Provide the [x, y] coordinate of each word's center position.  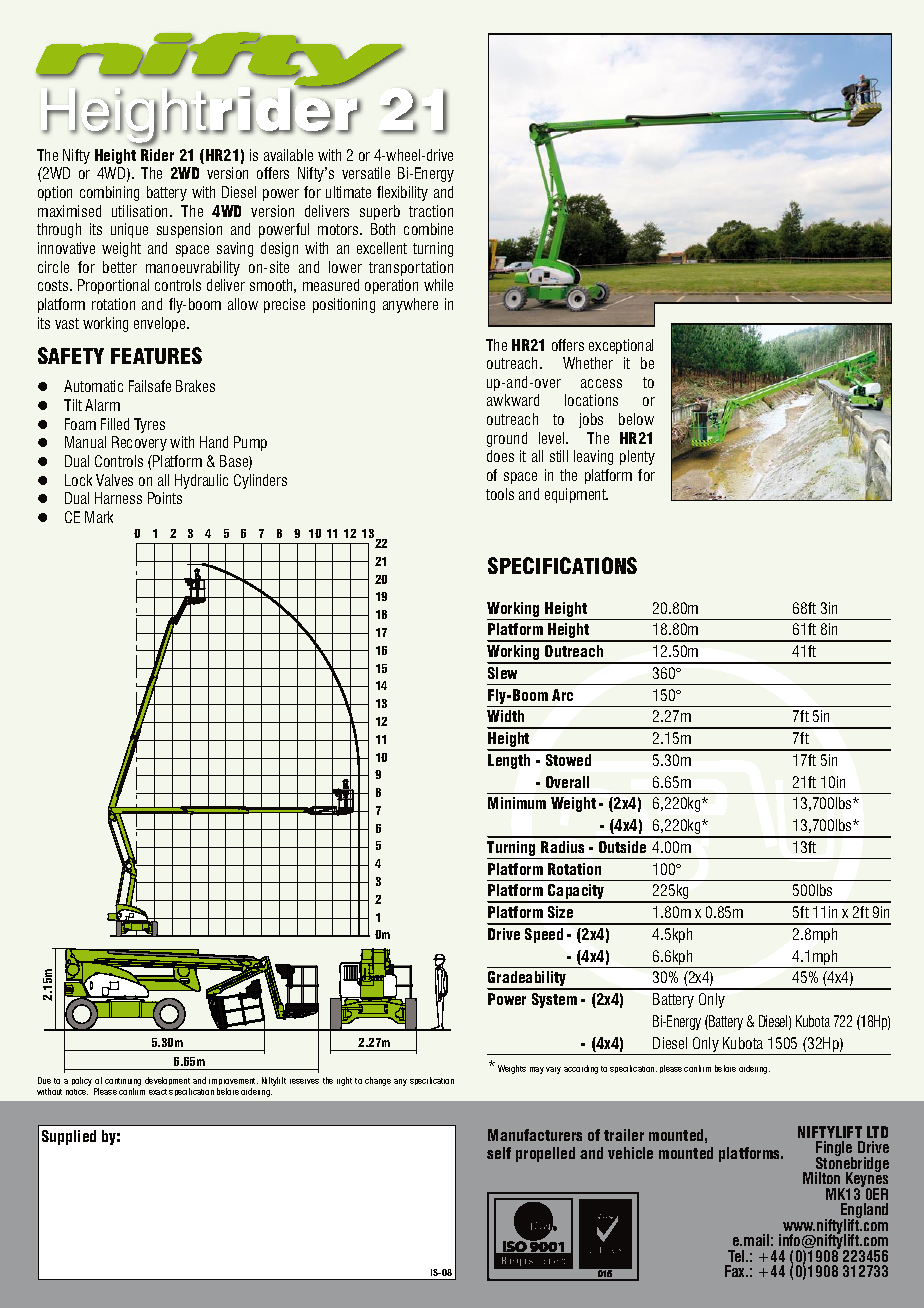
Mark [99, 517]
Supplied [69, 1137]
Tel [737, 1256]
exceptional [621, 346]
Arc [562, 695]
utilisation [141, 211]
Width [505, 716]
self [499, 1153]
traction [431, 211]
